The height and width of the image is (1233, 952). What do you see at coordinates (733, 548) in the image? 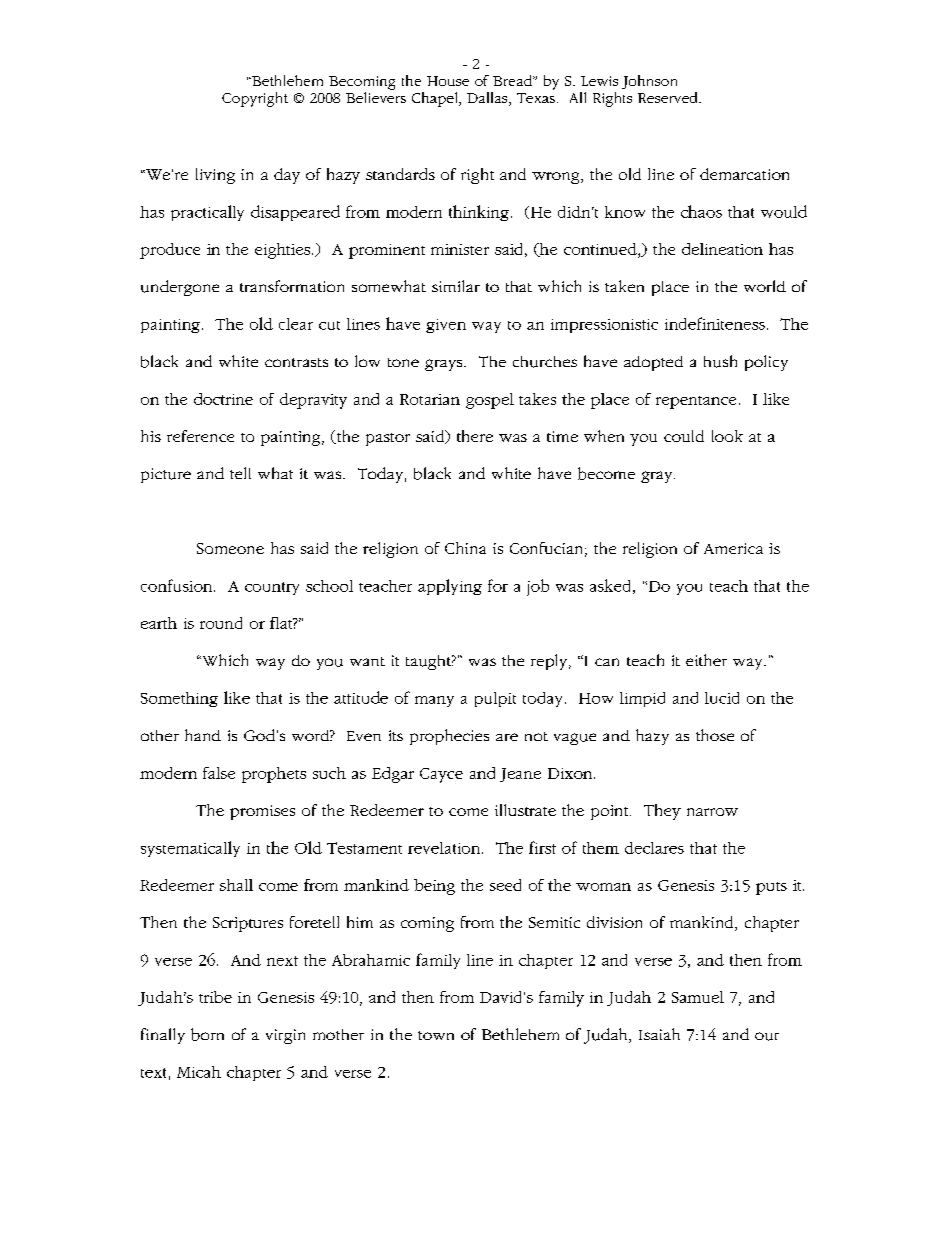
I see `America` at bounding box center [733, 548].
